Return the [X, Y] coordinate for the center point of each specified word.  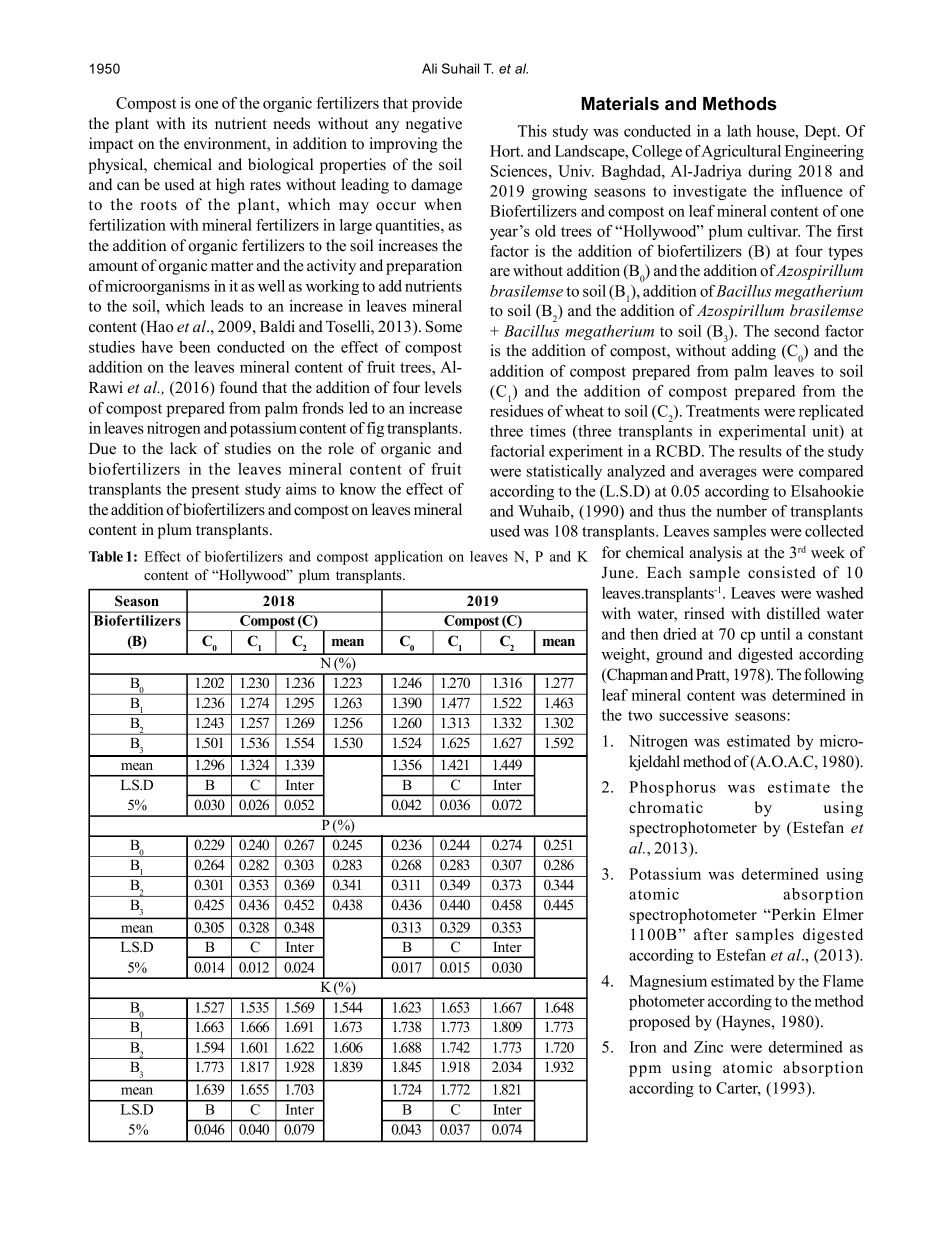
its [199, 123]
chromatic [666, 807]
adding [754, 352]
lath [739, 131]
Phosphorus [672, 788]
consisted [782, 572]
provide [437, 104]
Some [444, 326]
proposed [659, 1023]
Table [106, 556]
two [640, 716]
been [194, 347]
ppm [645, 1071]
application [409, 558]
